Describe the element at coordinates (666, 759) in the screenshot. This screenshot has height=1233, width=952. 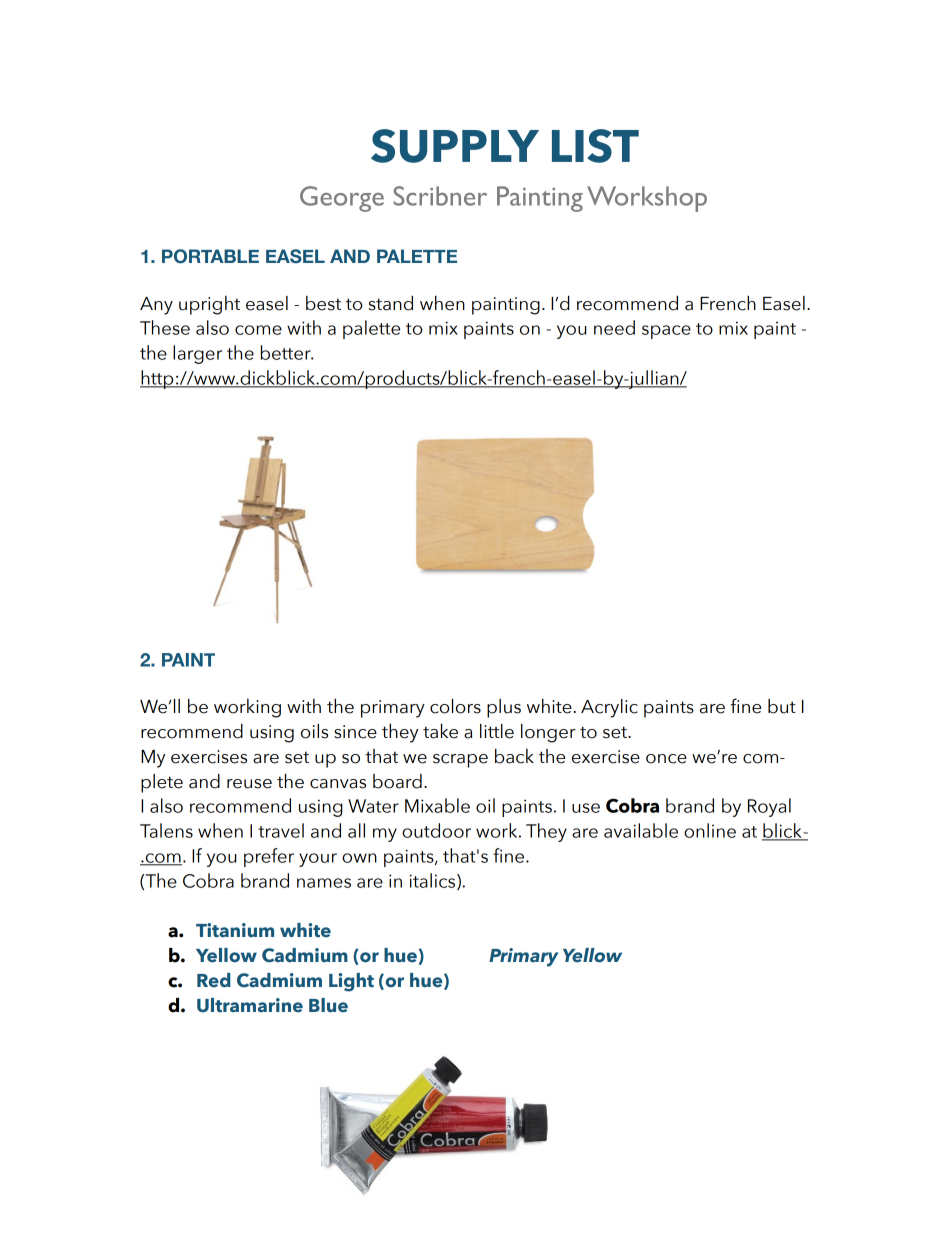
I see `once` at that location.
